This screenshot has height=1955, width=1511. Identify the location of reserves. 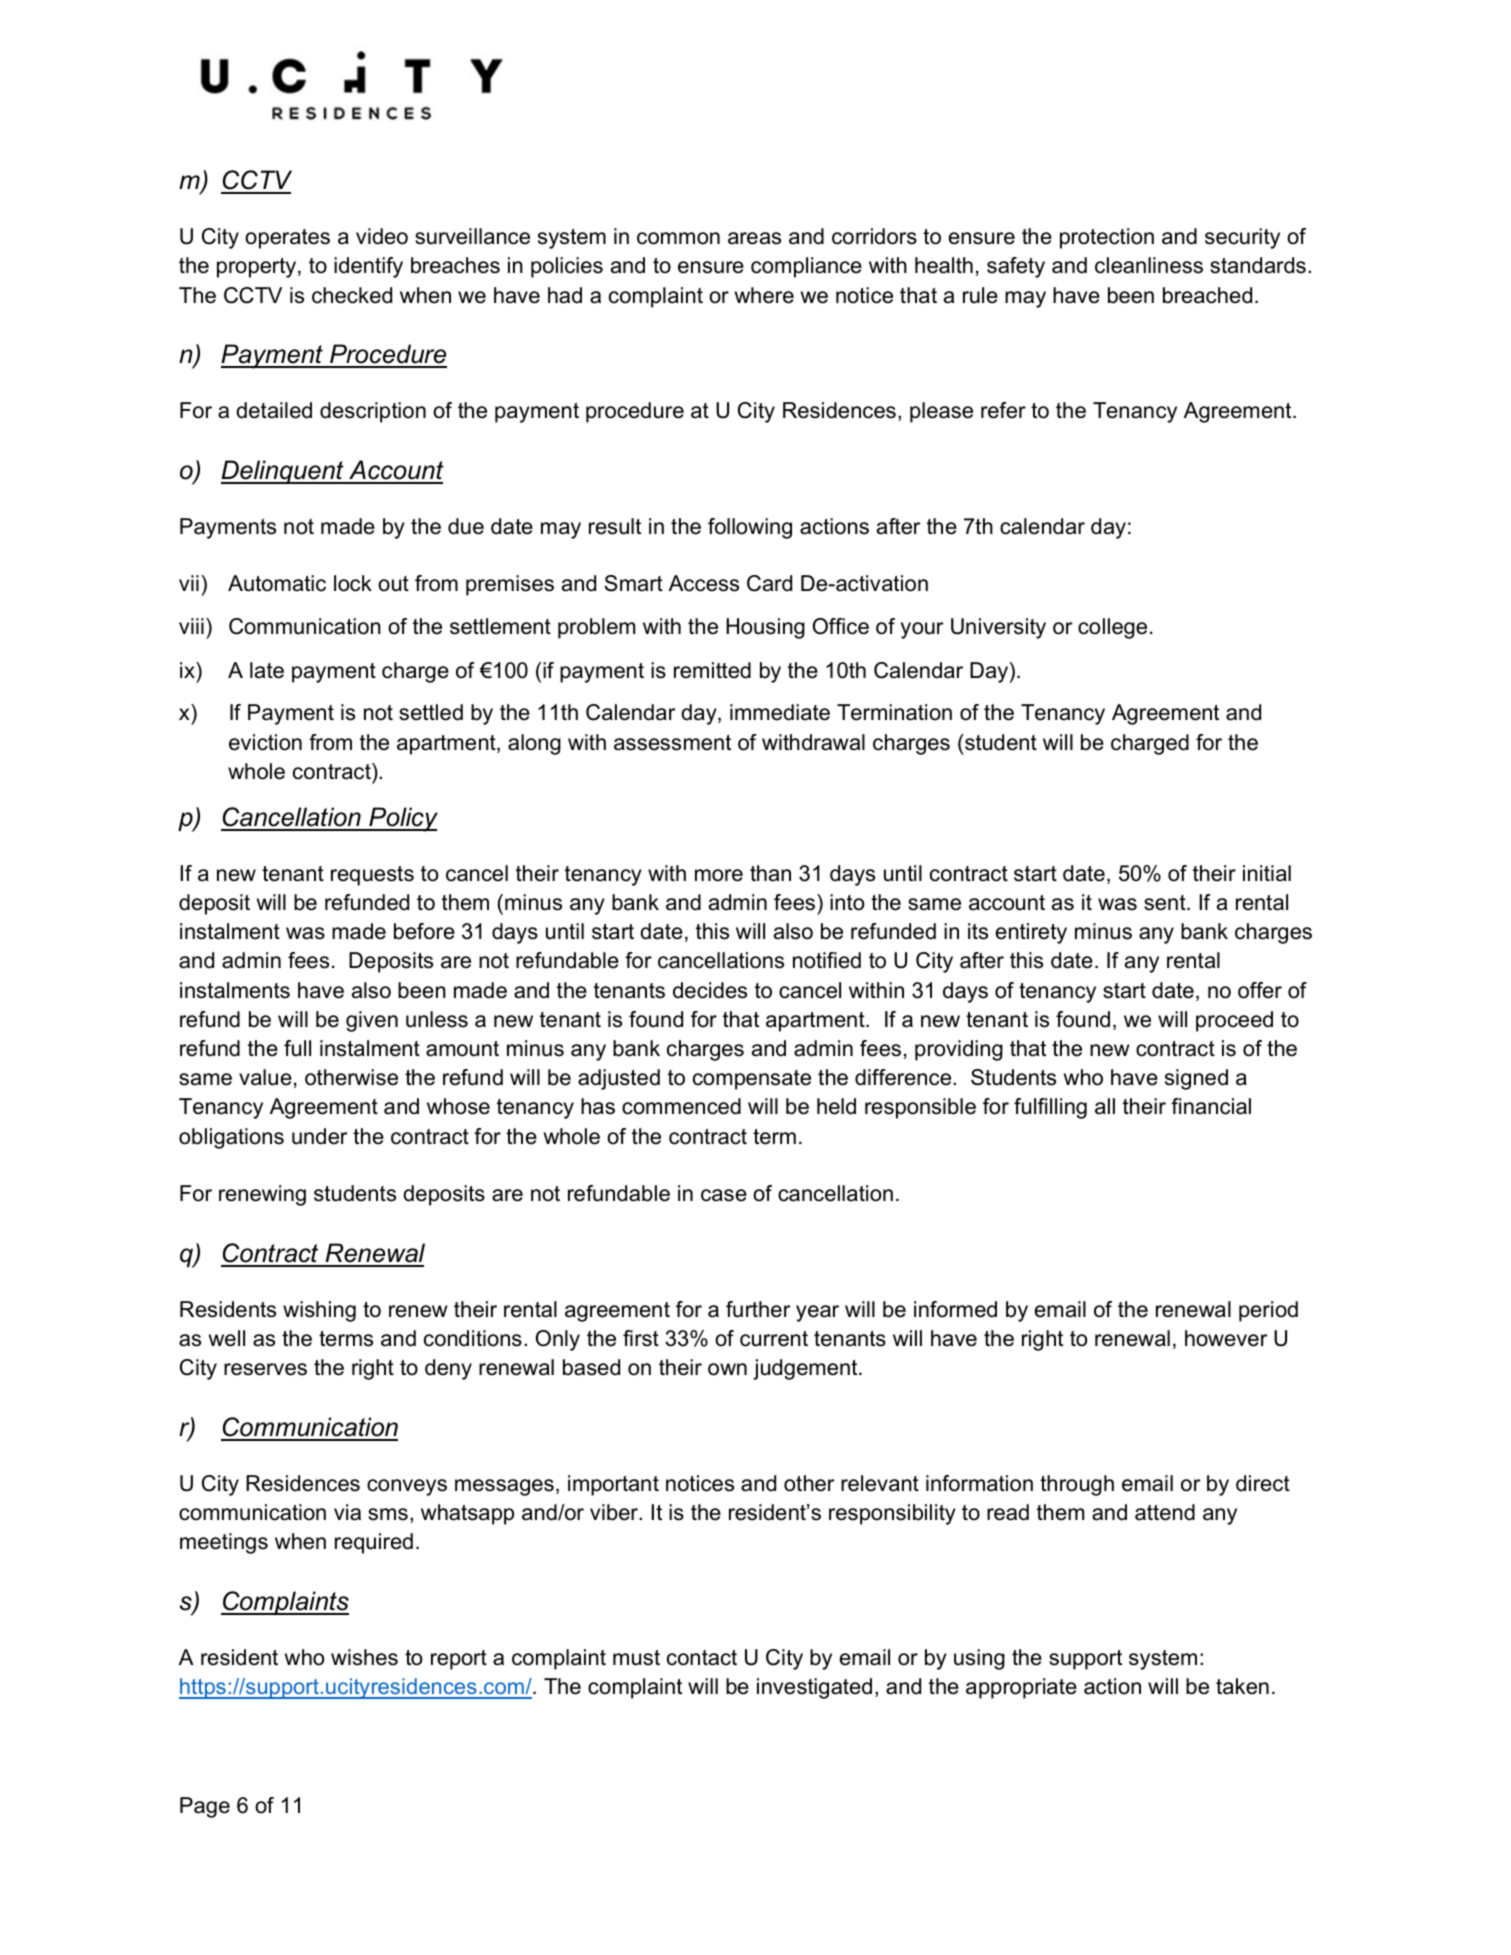
(265, 1369).
